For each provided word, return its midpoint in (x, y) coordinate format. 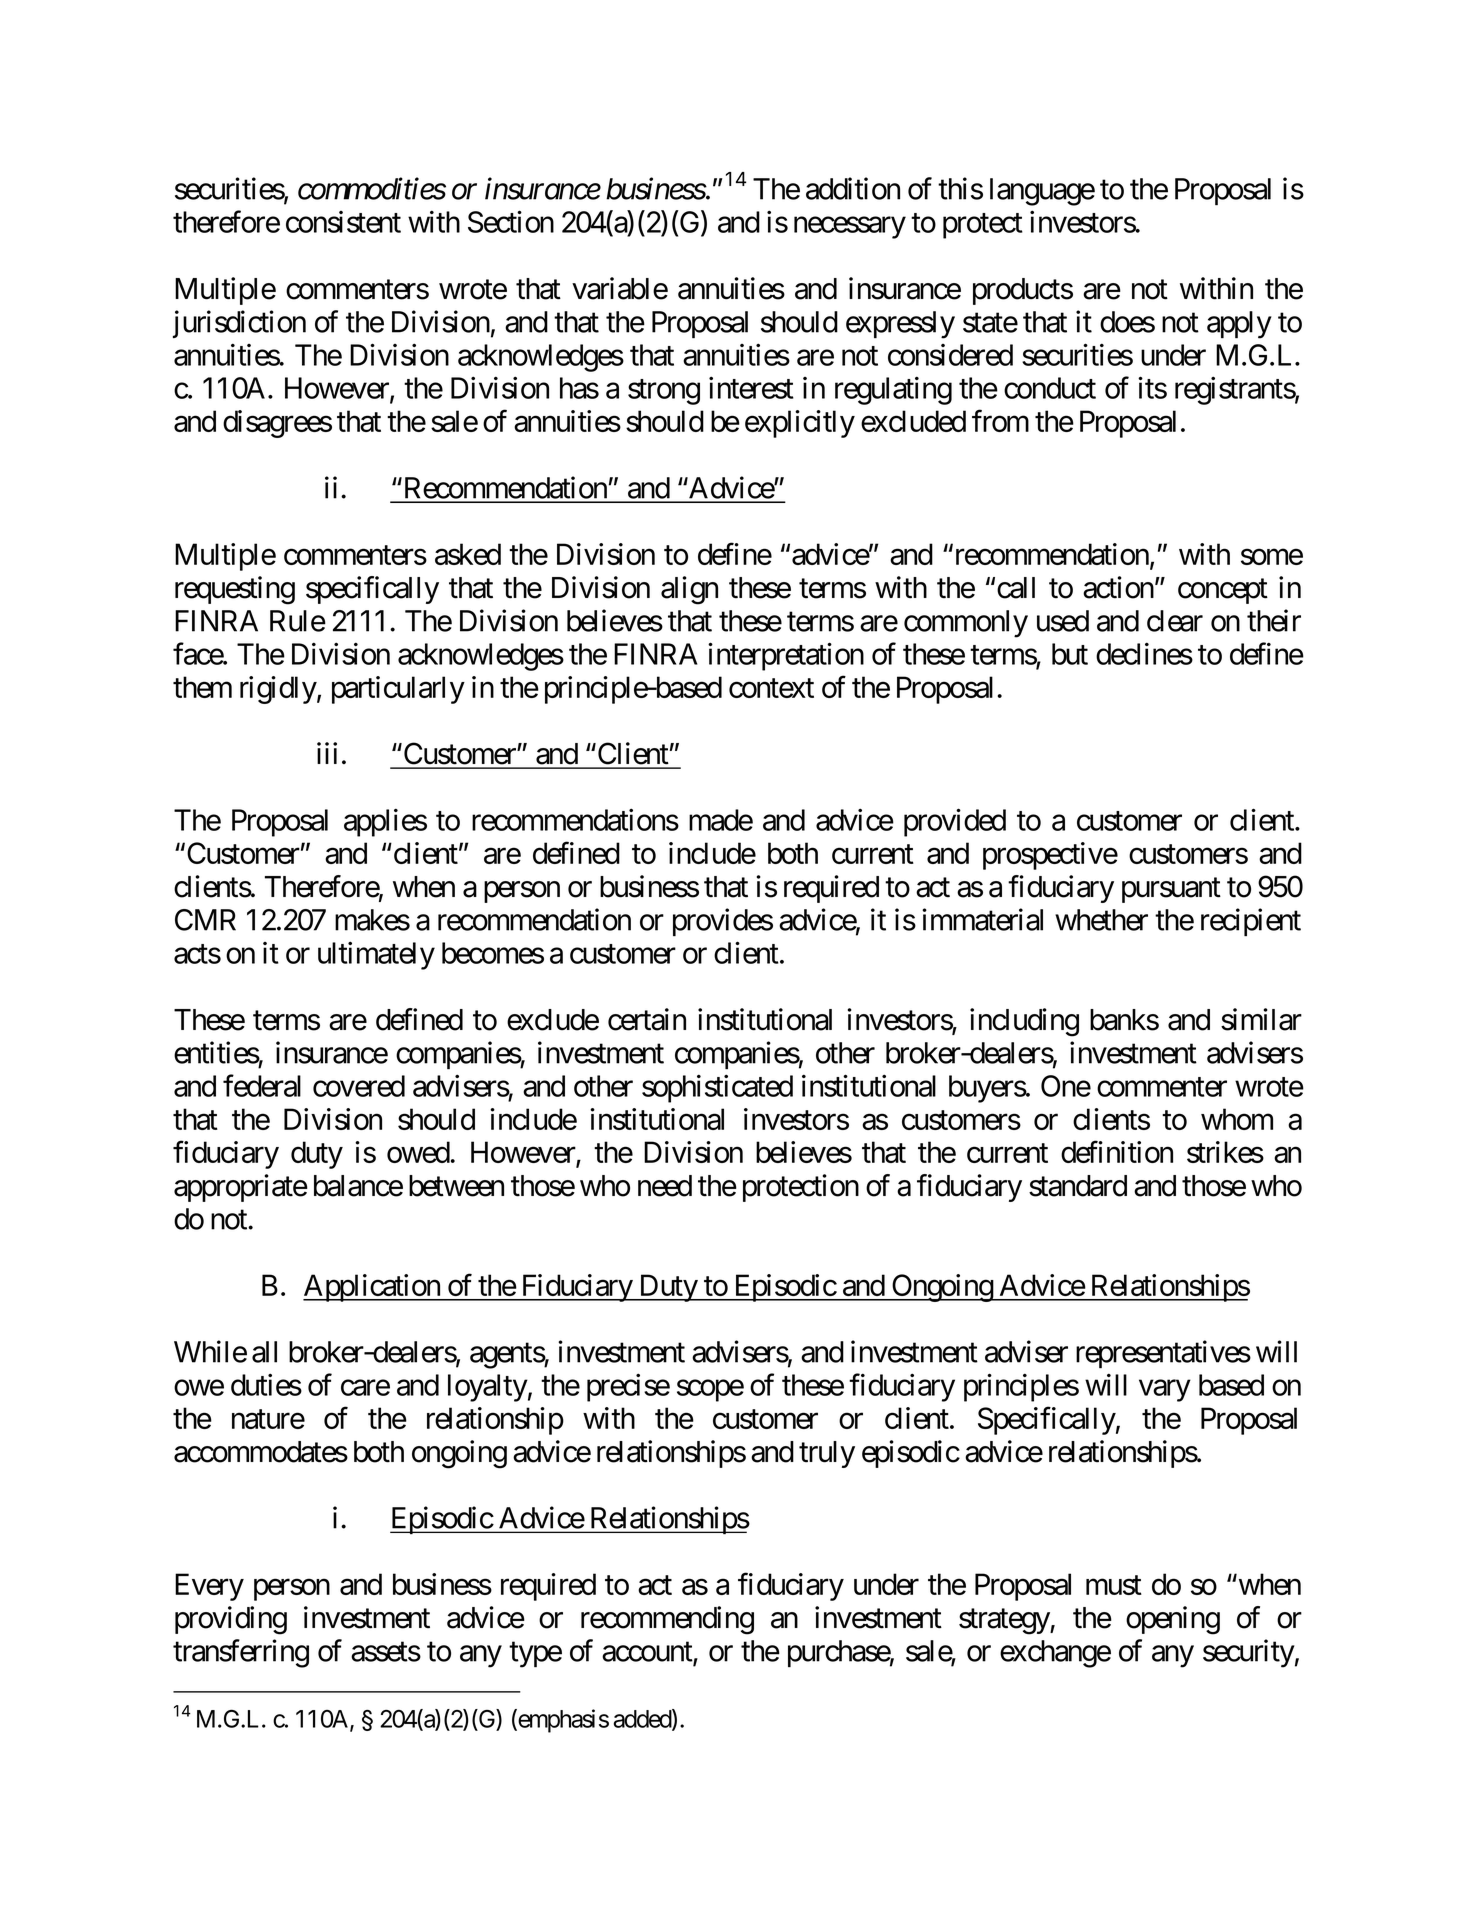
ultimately (376, 955)
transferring (241, 1653)
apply (1239, 325)
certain (647, 1019)
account (648, 1653)
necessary (850, 228)
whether (1101, 920)
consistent (343, 222)
